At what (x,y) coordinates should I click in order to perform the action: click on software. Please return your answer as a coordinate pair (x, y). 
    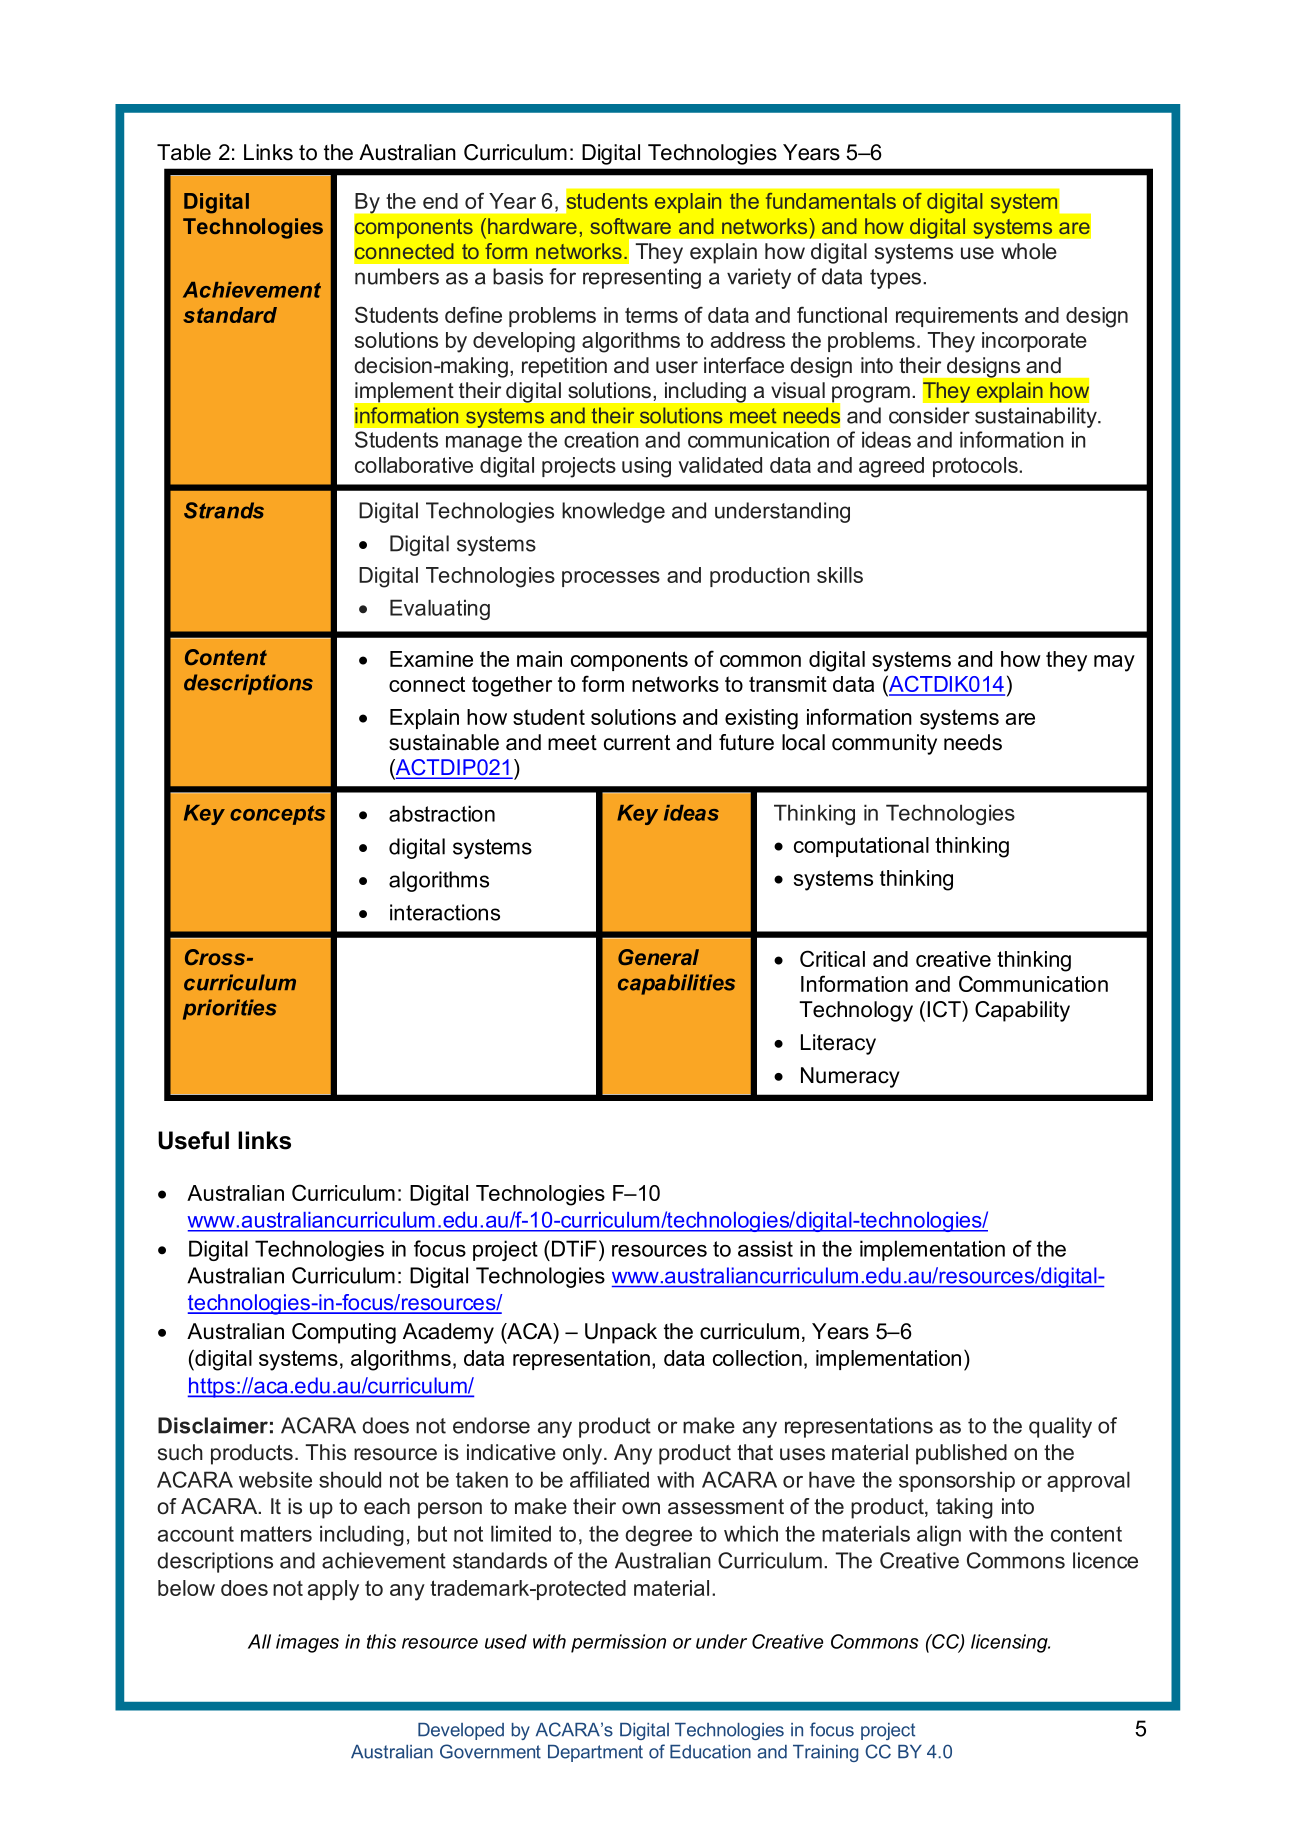
    Looking at the image, I should click on (631, 226).
